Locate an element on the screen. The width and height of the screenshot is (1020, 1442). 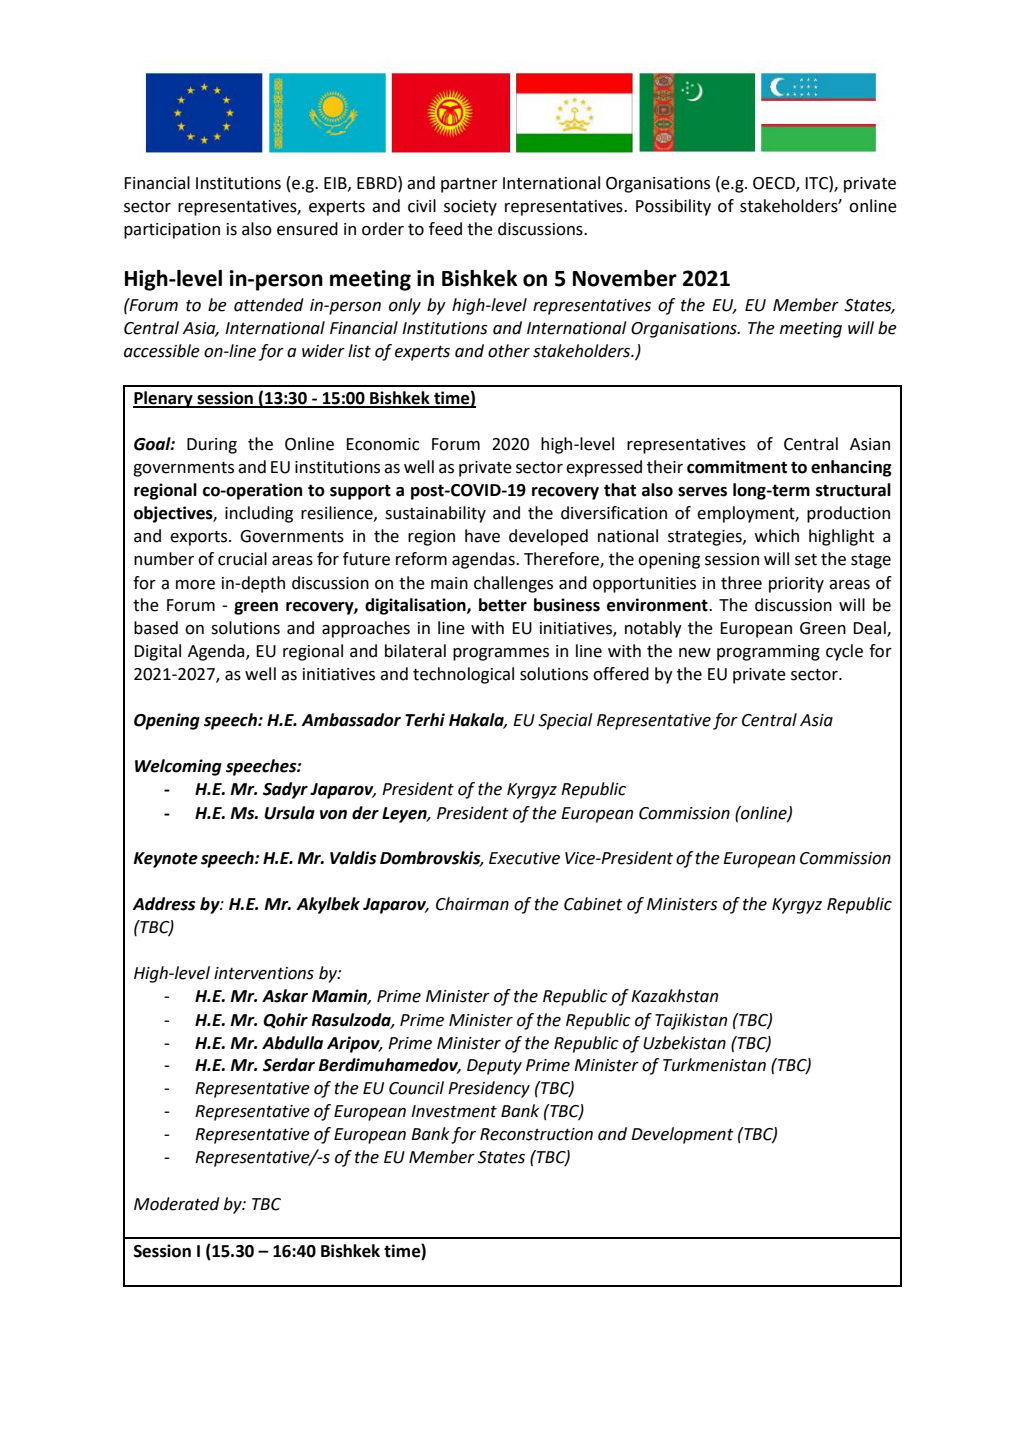
including is located at coordinates (259, 514).
